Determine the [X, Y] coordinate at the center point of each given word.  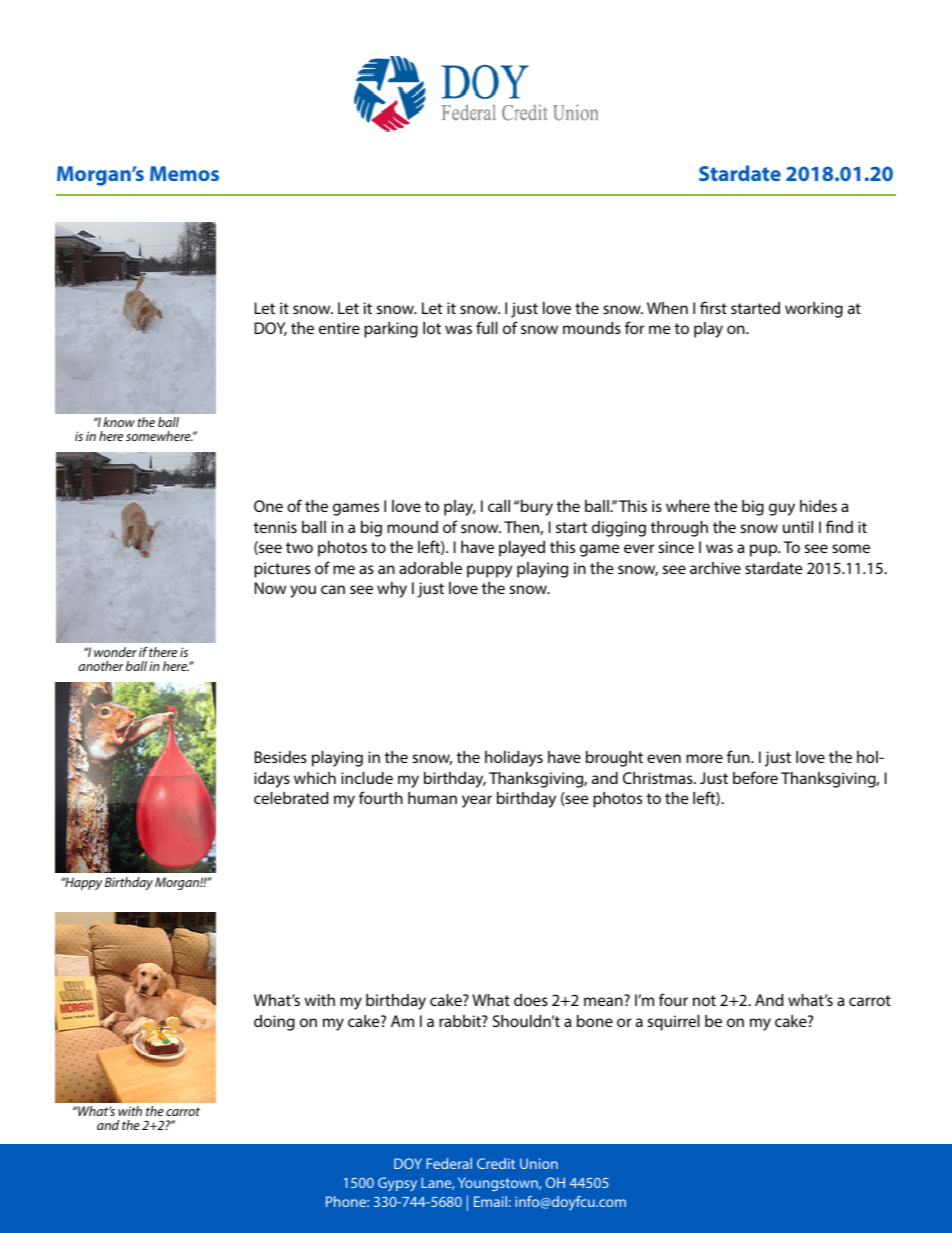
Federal [449, 1163]
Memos [184, 173]
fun [739, 756]
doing [274, 1023]
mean [603, 1001]
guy [782, 509]
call [499, 506]
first [713, 307]
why [392, 590]
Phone [347, 1201]
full [487, 327]
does [531, 1000]
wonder [115, 652]
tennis [275, 527]
